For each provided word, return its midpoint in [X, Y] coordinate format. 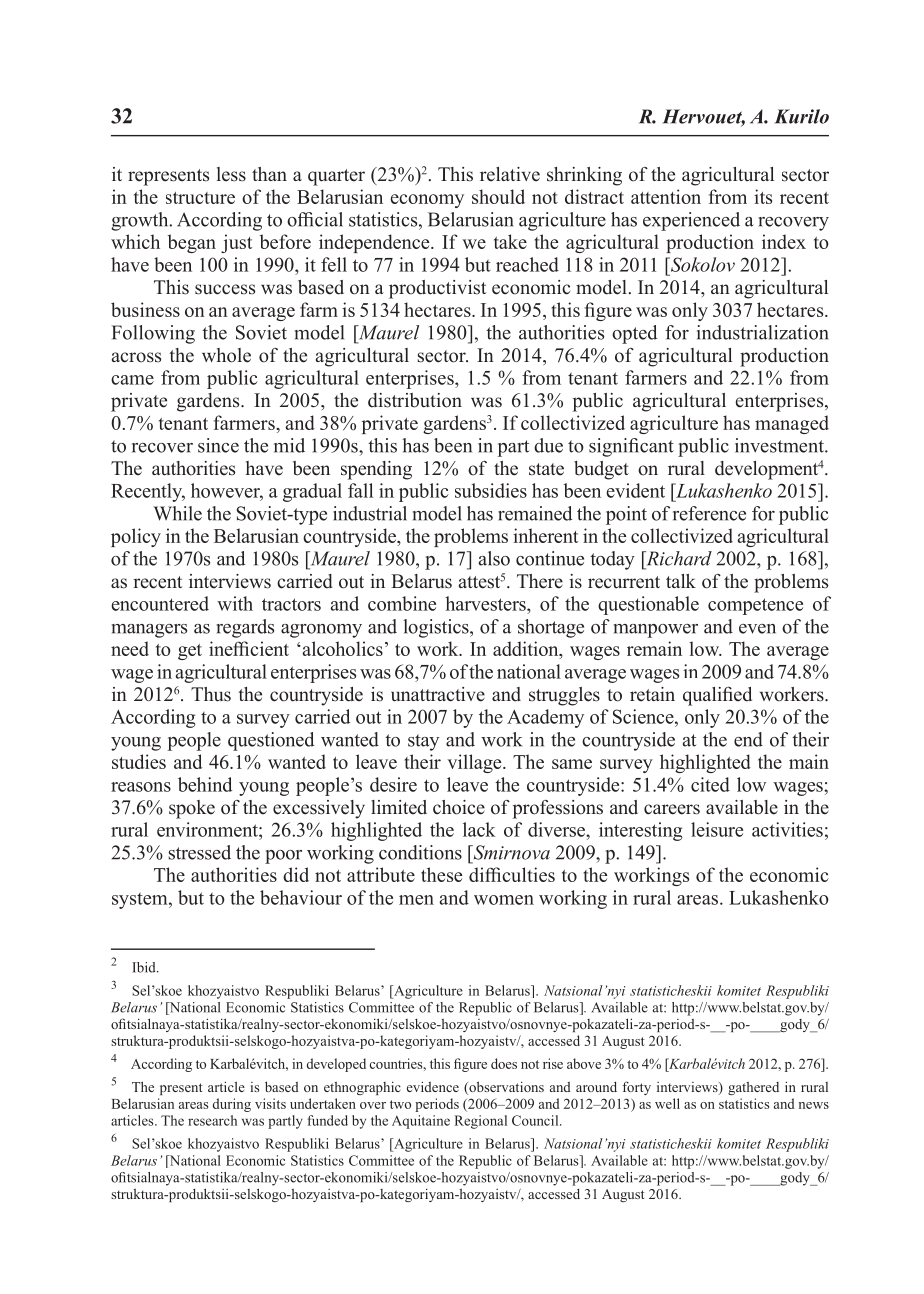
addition [527, 650]
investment [780, 445]
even [757, 629]
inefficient [249, 648]
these [441, 874]
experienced [691, 221]
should [498, 196]
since [218, 445]
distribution [415, 400]
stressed [200, 852]
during [232, 1105]
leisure [717, 829]
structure [200, 198]
